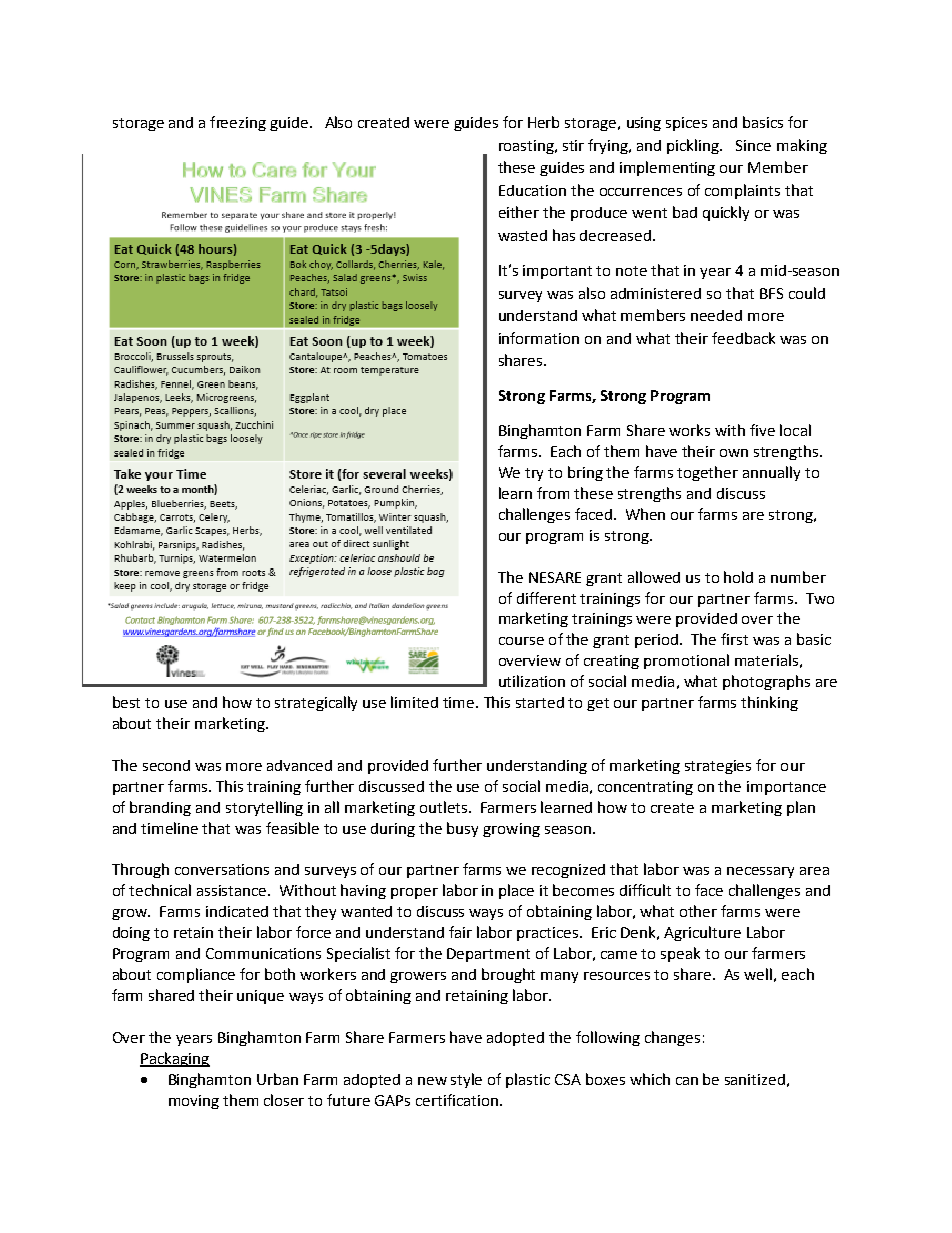  I want to click on course, so click(521, 641).
